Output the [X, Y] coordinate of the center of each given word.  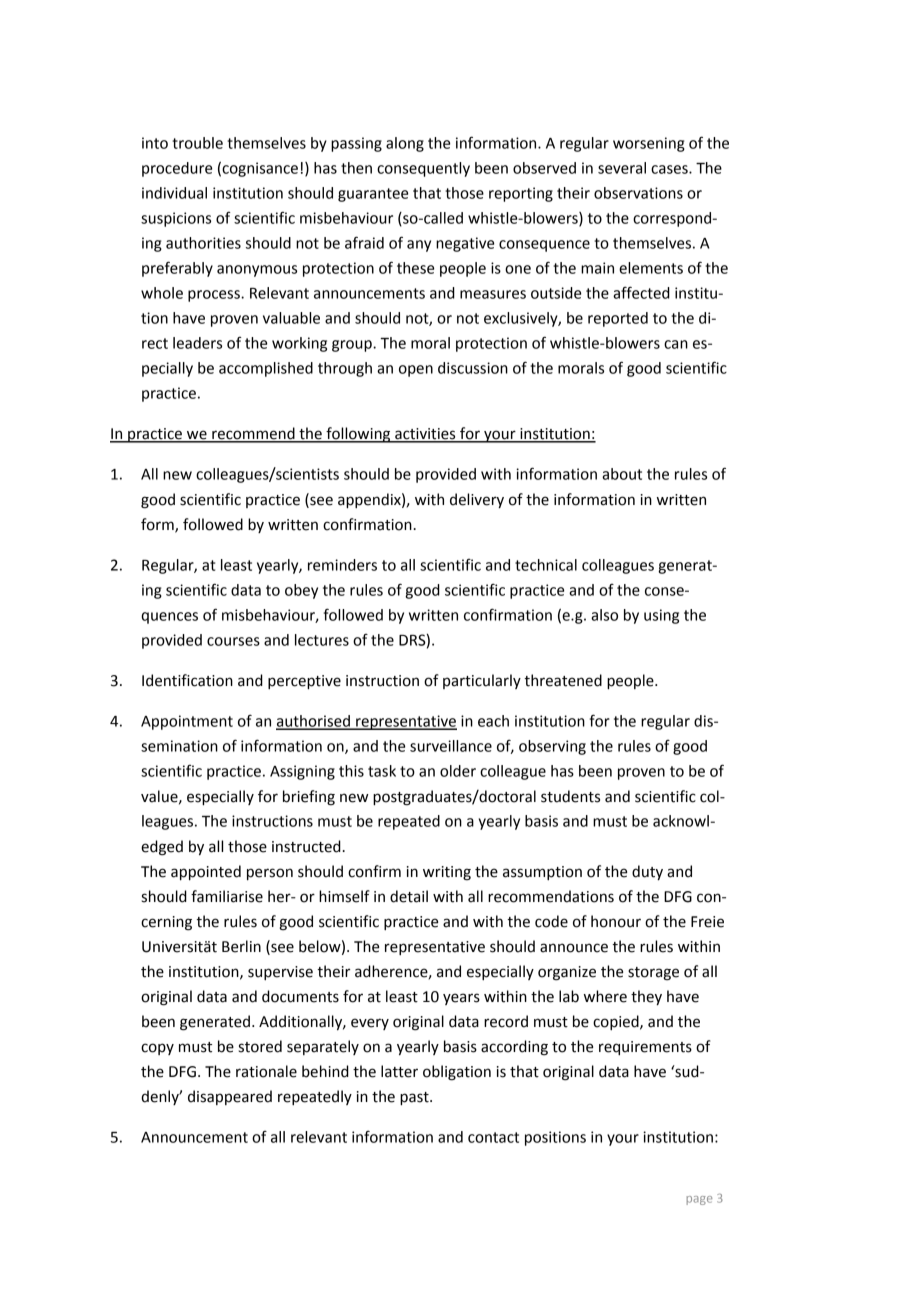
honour [616, 921]
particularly [482, 681]
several [622, 168]
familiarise [227, 896]
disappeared [230, 1097]
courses [233, 641]
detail [409, 896]
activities [425, 435]
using [661, 616]
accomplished [266, 369]
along [405, 144]
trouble [197, 143]
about [622, 474]
